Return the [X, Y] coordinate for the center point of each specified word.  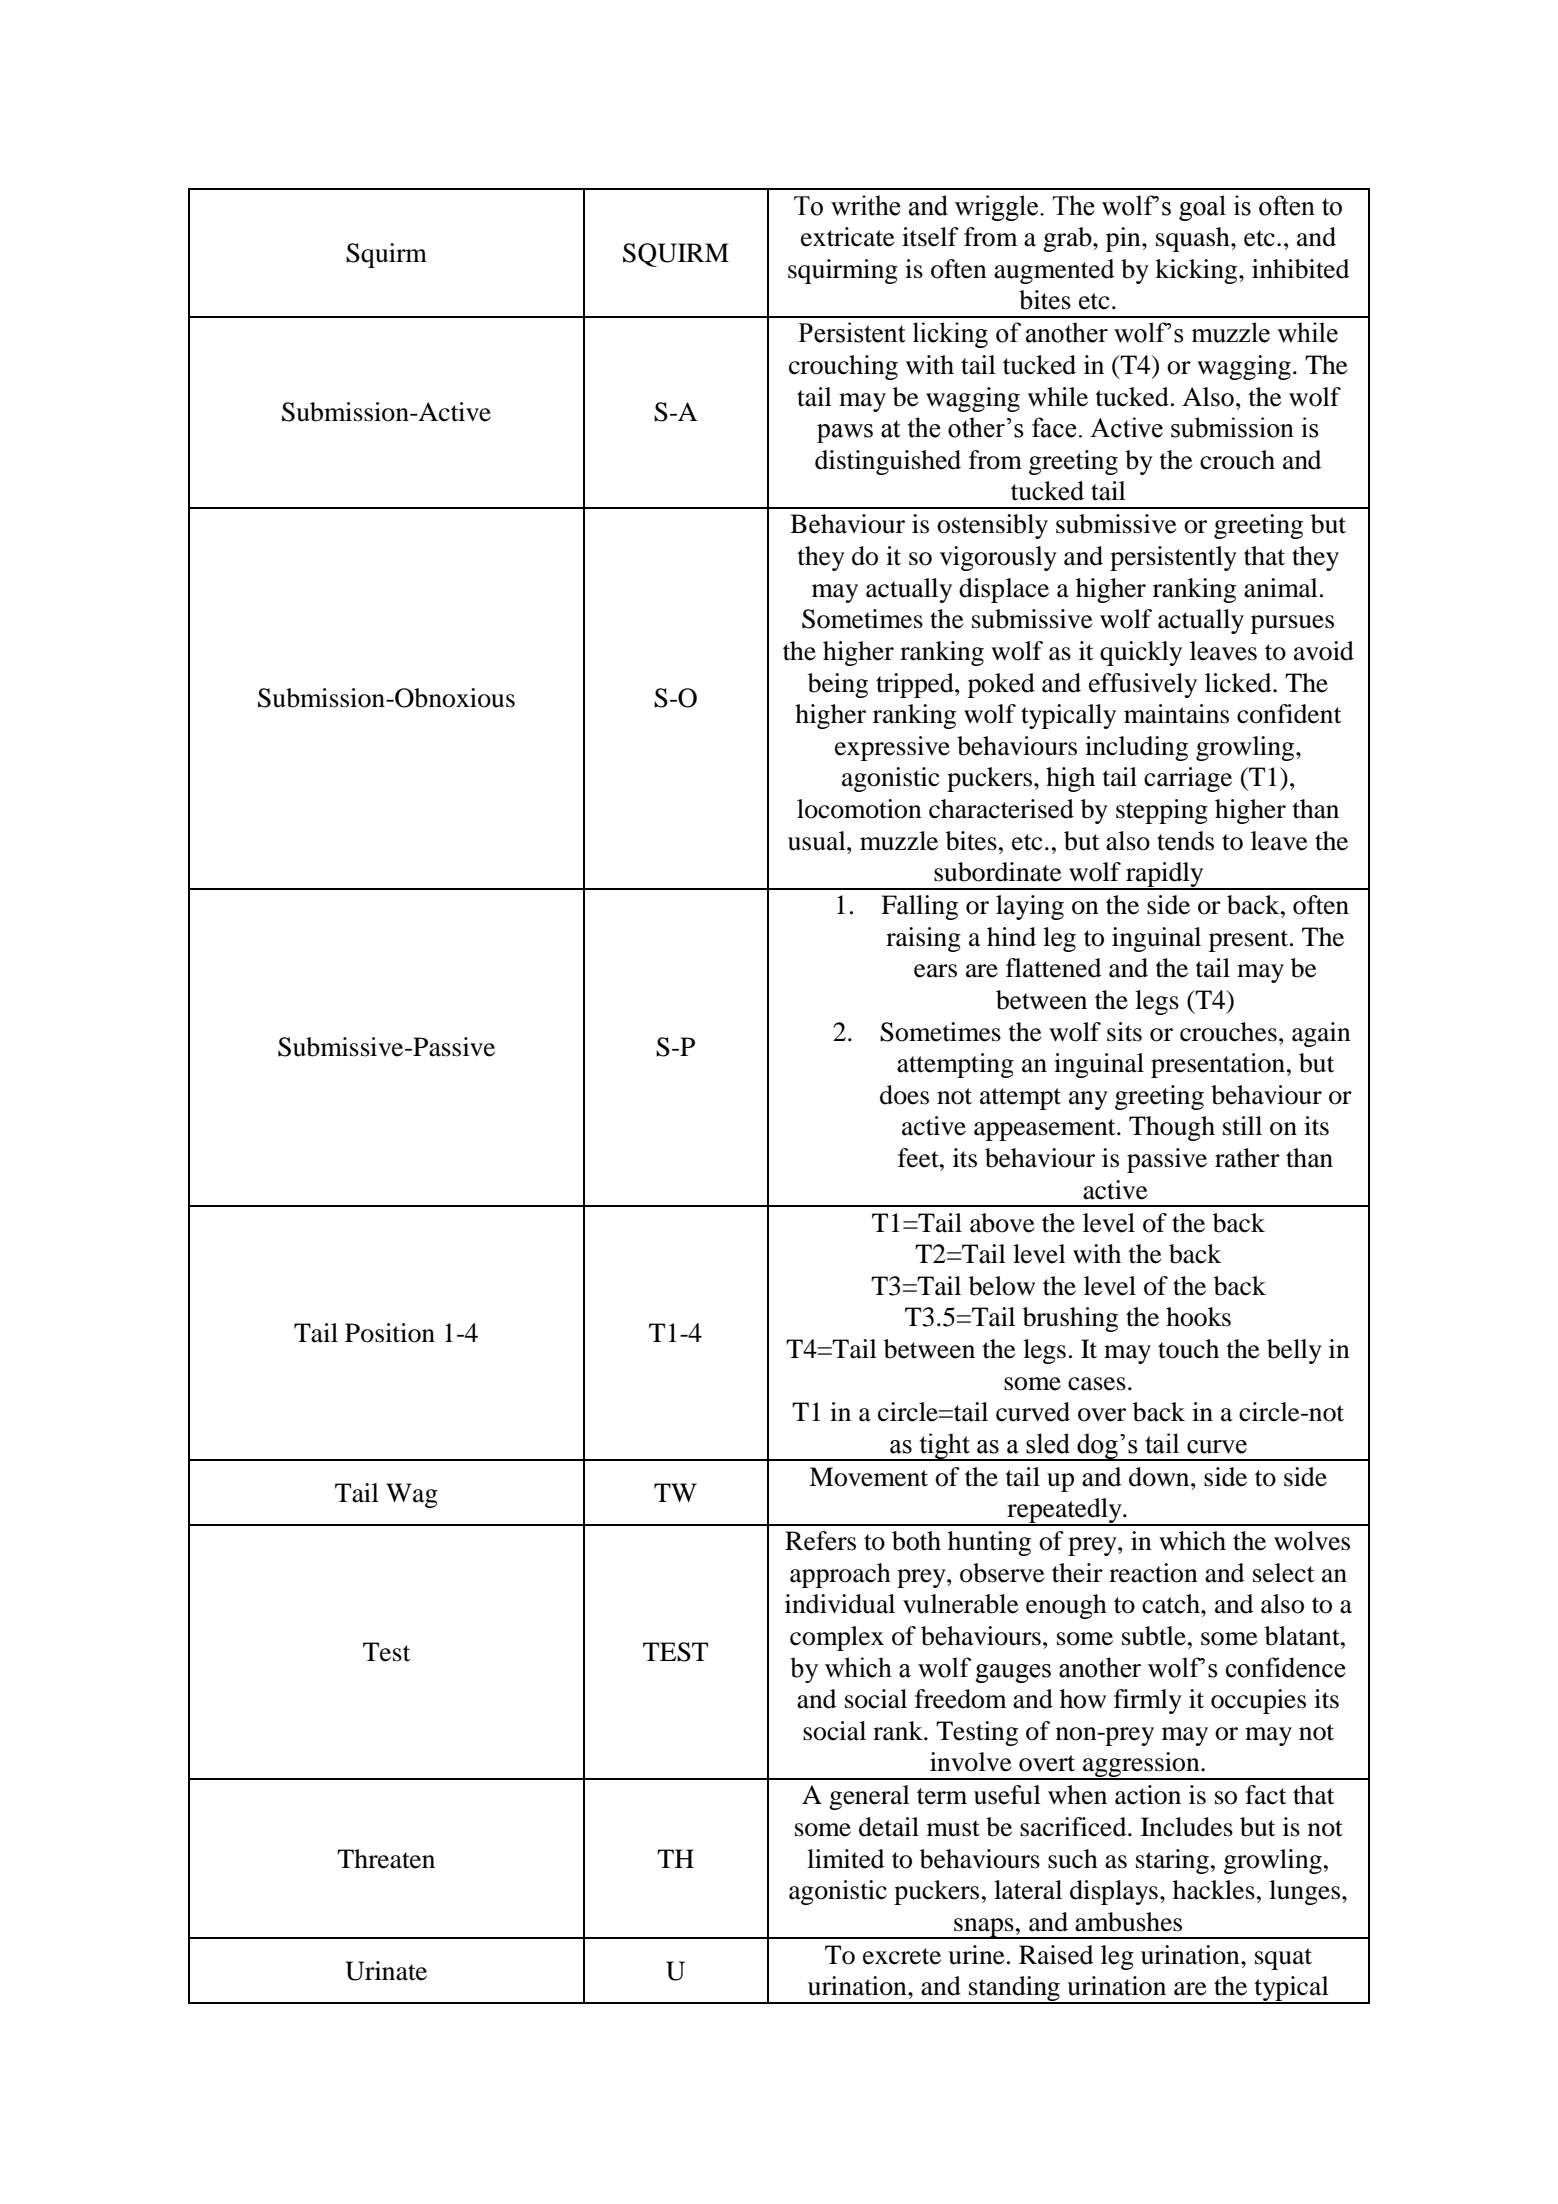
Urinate [386, 1971]
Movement [868, 1477]
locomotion [859, 809]
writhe [866, 205]
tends [1185, 841]
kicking [1197, 271]
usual [818, 841]
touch [1188, 1349]
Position [390, 1333]
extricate [847, 237]
